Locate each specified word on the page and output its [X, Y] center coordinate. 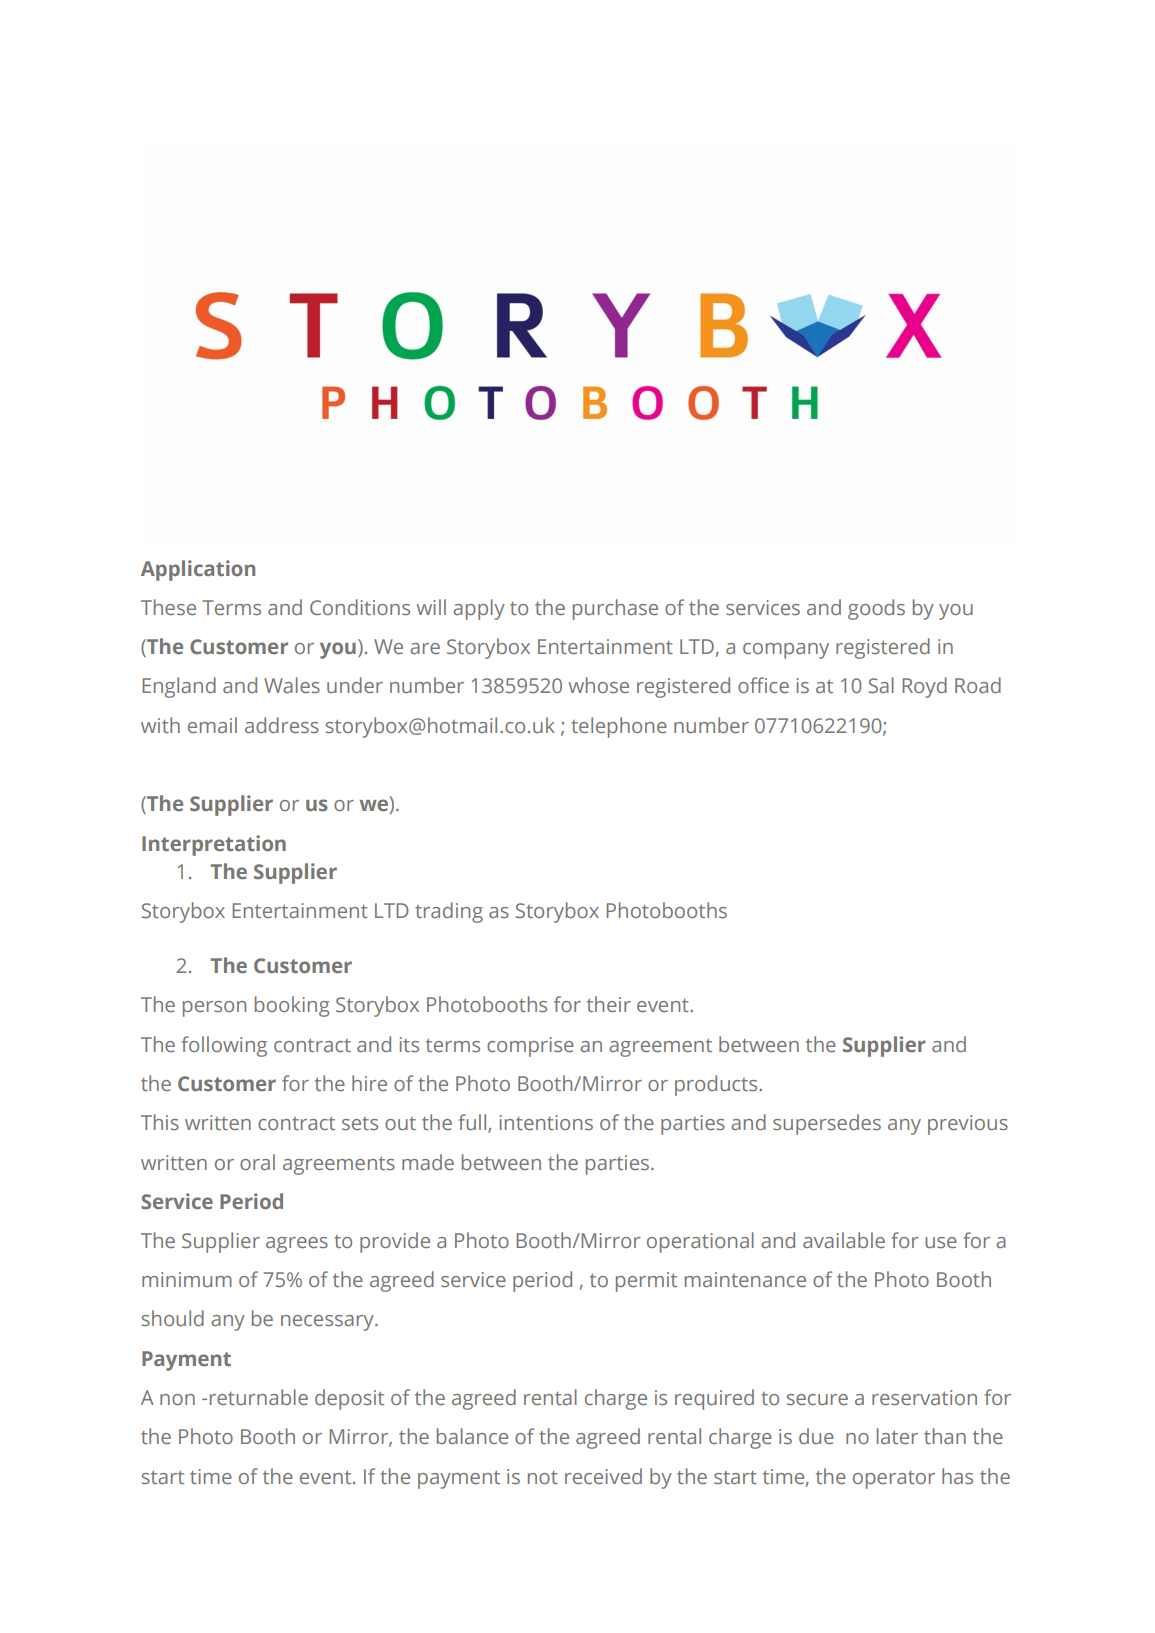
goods [876, 609]
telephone [619, 727]
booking [292, 1006]
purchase [615, 609]
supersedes [827, 1124]
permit [646, 1282]
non [177, 1399]
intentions [546, 1122]
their [609, 1004]
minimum [187, 1279]
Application [198, 570]
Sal [881, 685]
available [844, 1240]
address [282, 725]
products [717, 1085]
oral [257, 1162]
